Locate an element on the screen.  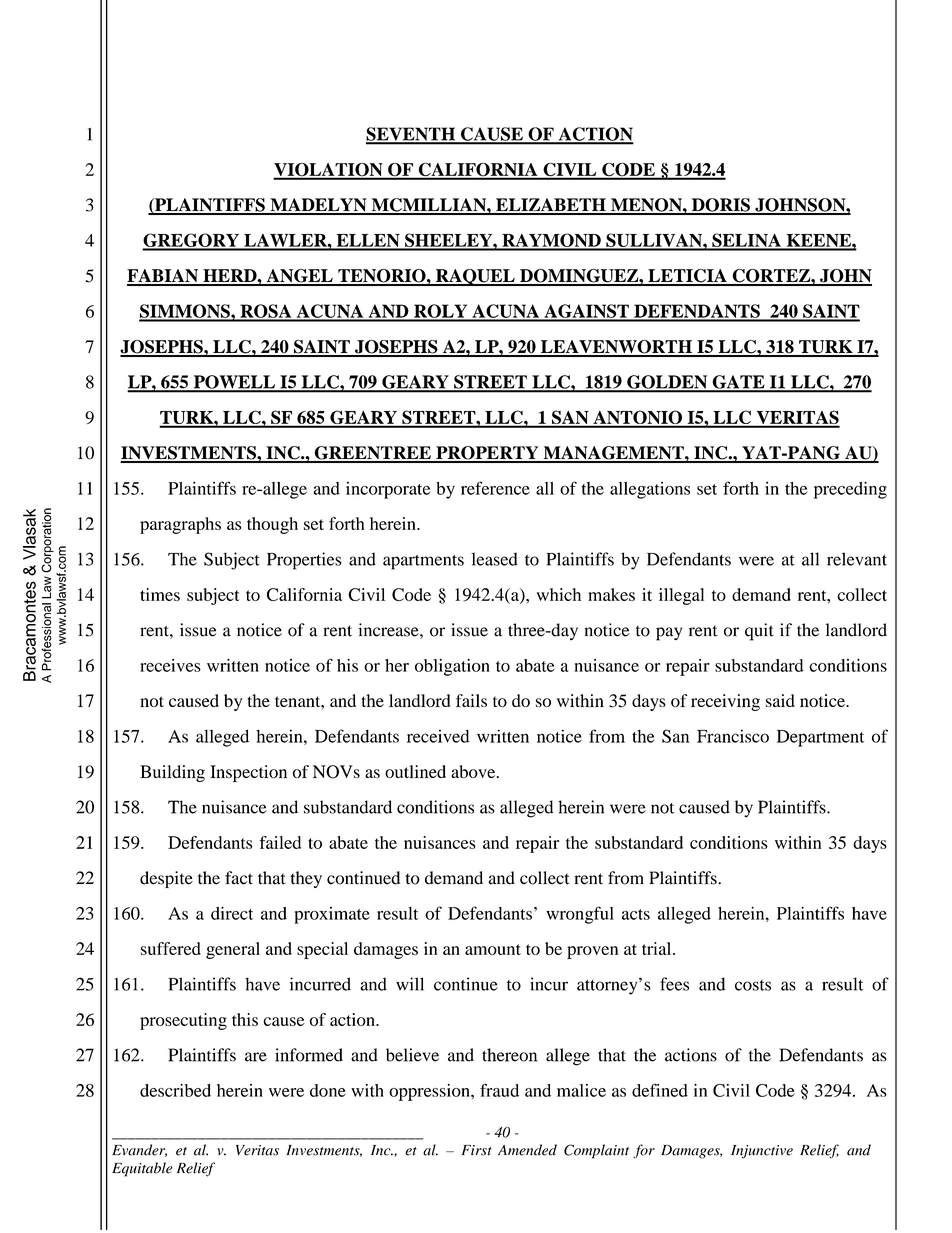
Inspection is located at coordinates (248, 773).
